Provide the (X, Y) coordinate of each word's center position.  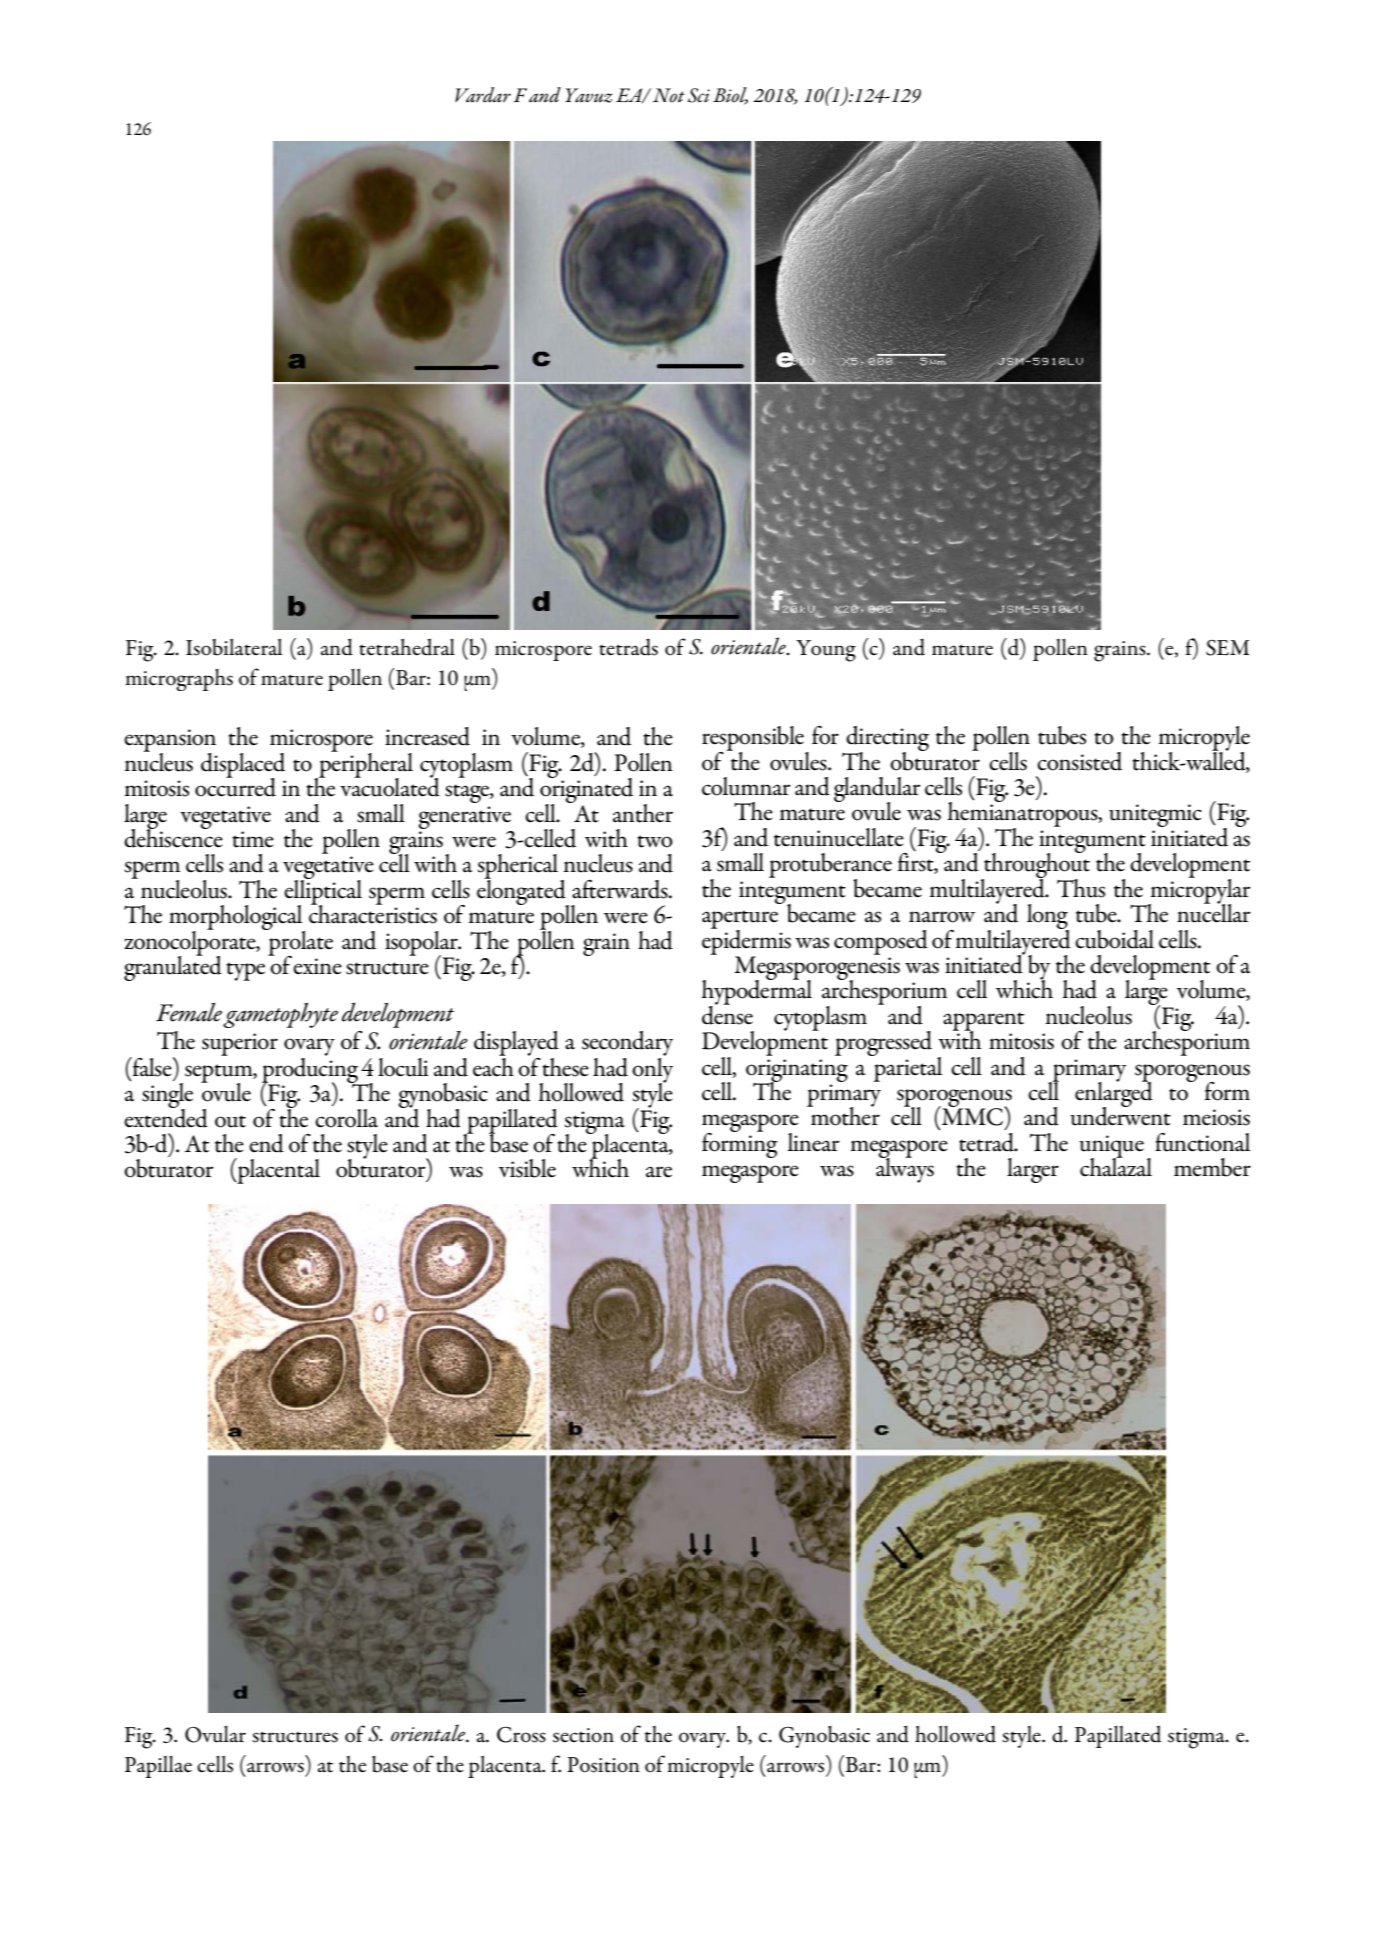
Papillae (158, 1767)
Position (603, 1765)
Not (669, 95)
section (583, 1735)
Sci (699, 95)
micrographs (179, 680)
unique (1111, 1147)
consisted (1079, 761)
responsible (754, 739)
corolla (346, 1118)
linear (813, 1142)
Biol (730, 96)
